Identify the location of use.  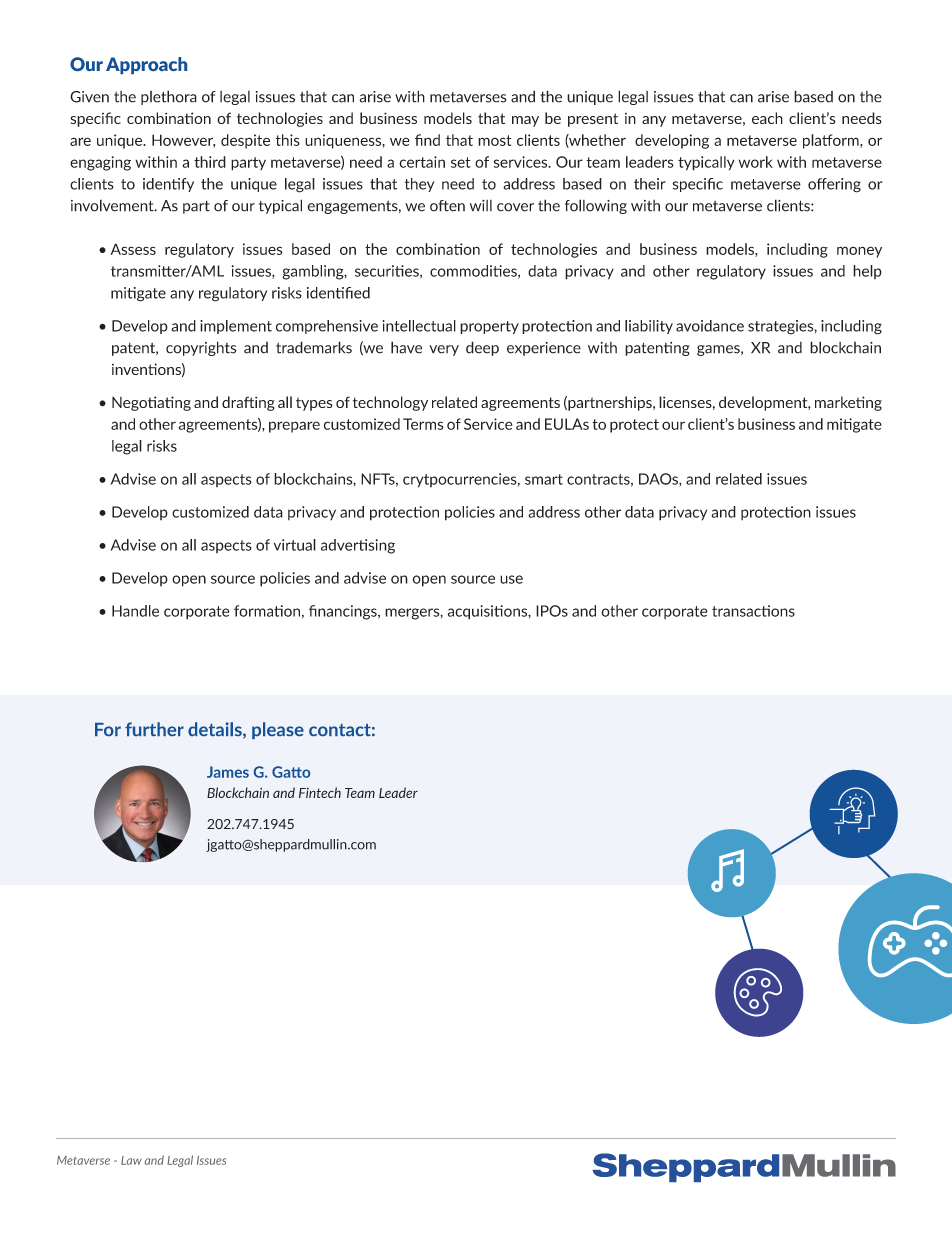
(511, 579).
